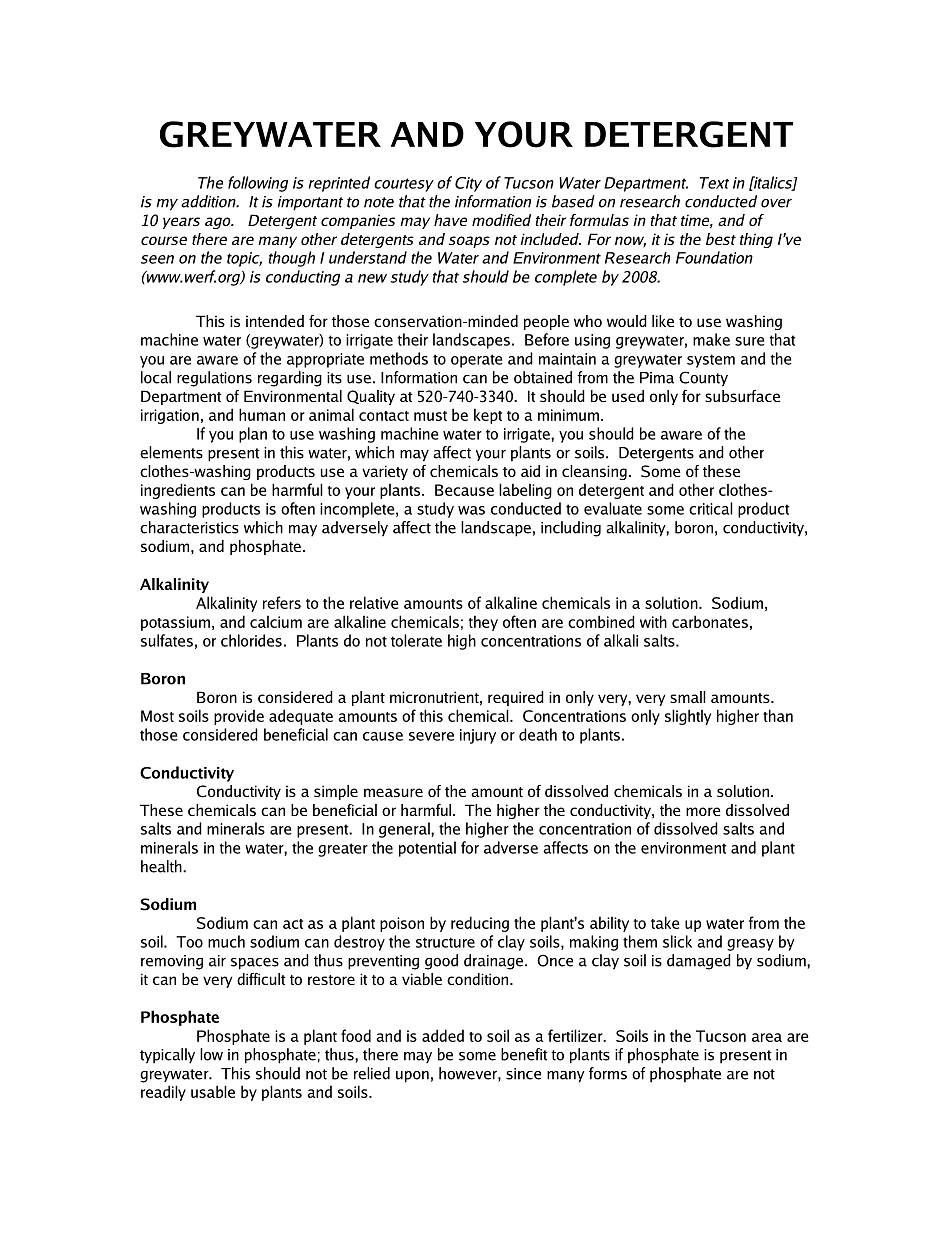 The width and height of the page is (952, 1233). What do you see at coordinates (443, 1035) in the page?
I see `added` at bounding box center [443, 1035].
